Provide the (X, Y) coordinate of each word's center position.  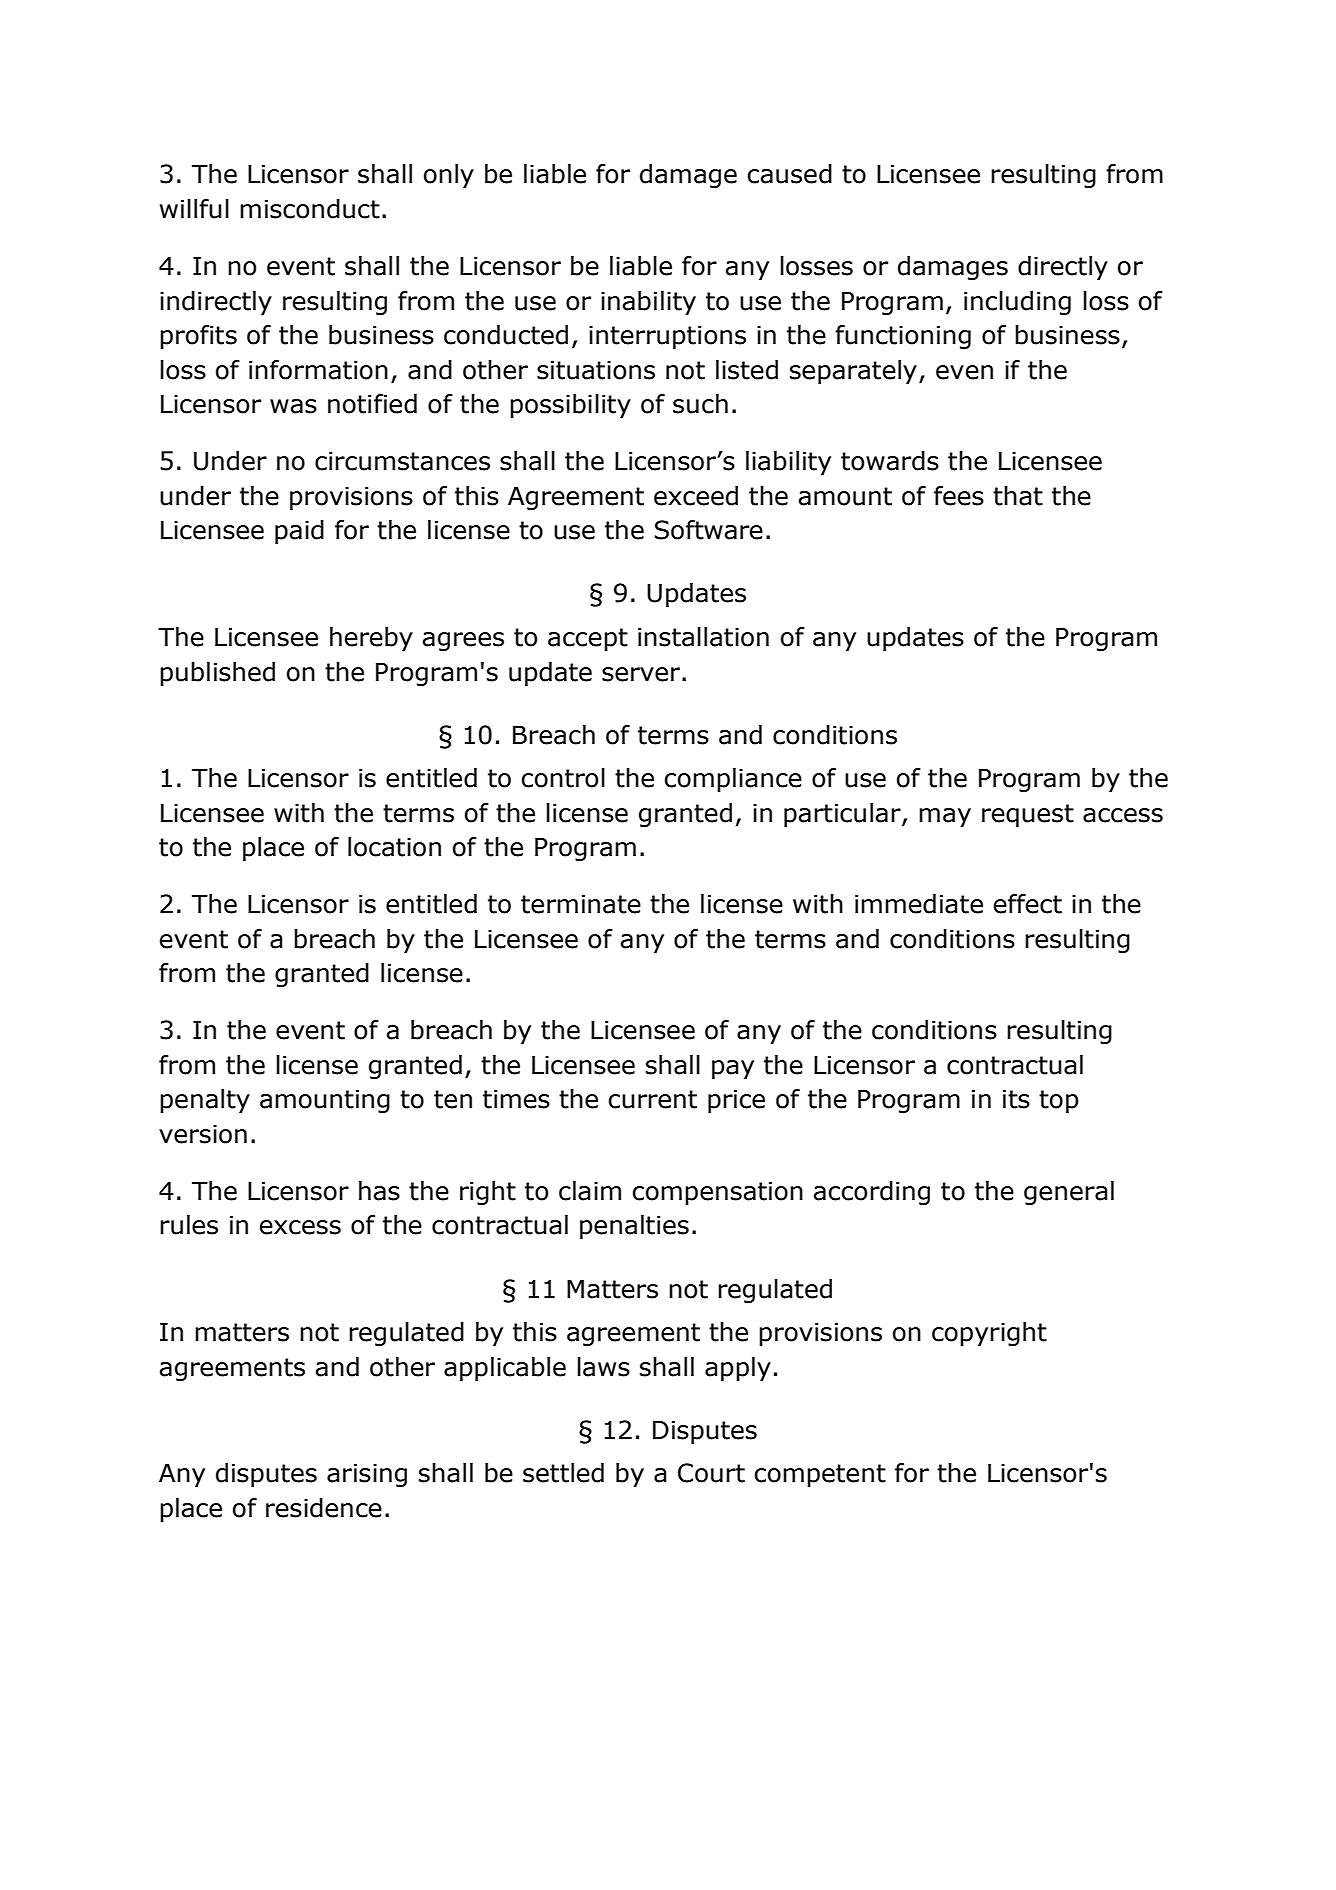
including (1017, 303)
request (1028, 815)
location (394, 847)
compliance (733, 780)
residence (324, 1508)
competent (820, 1475)
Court (711, 1473)
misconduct (310, 209)
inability (648, 303)
